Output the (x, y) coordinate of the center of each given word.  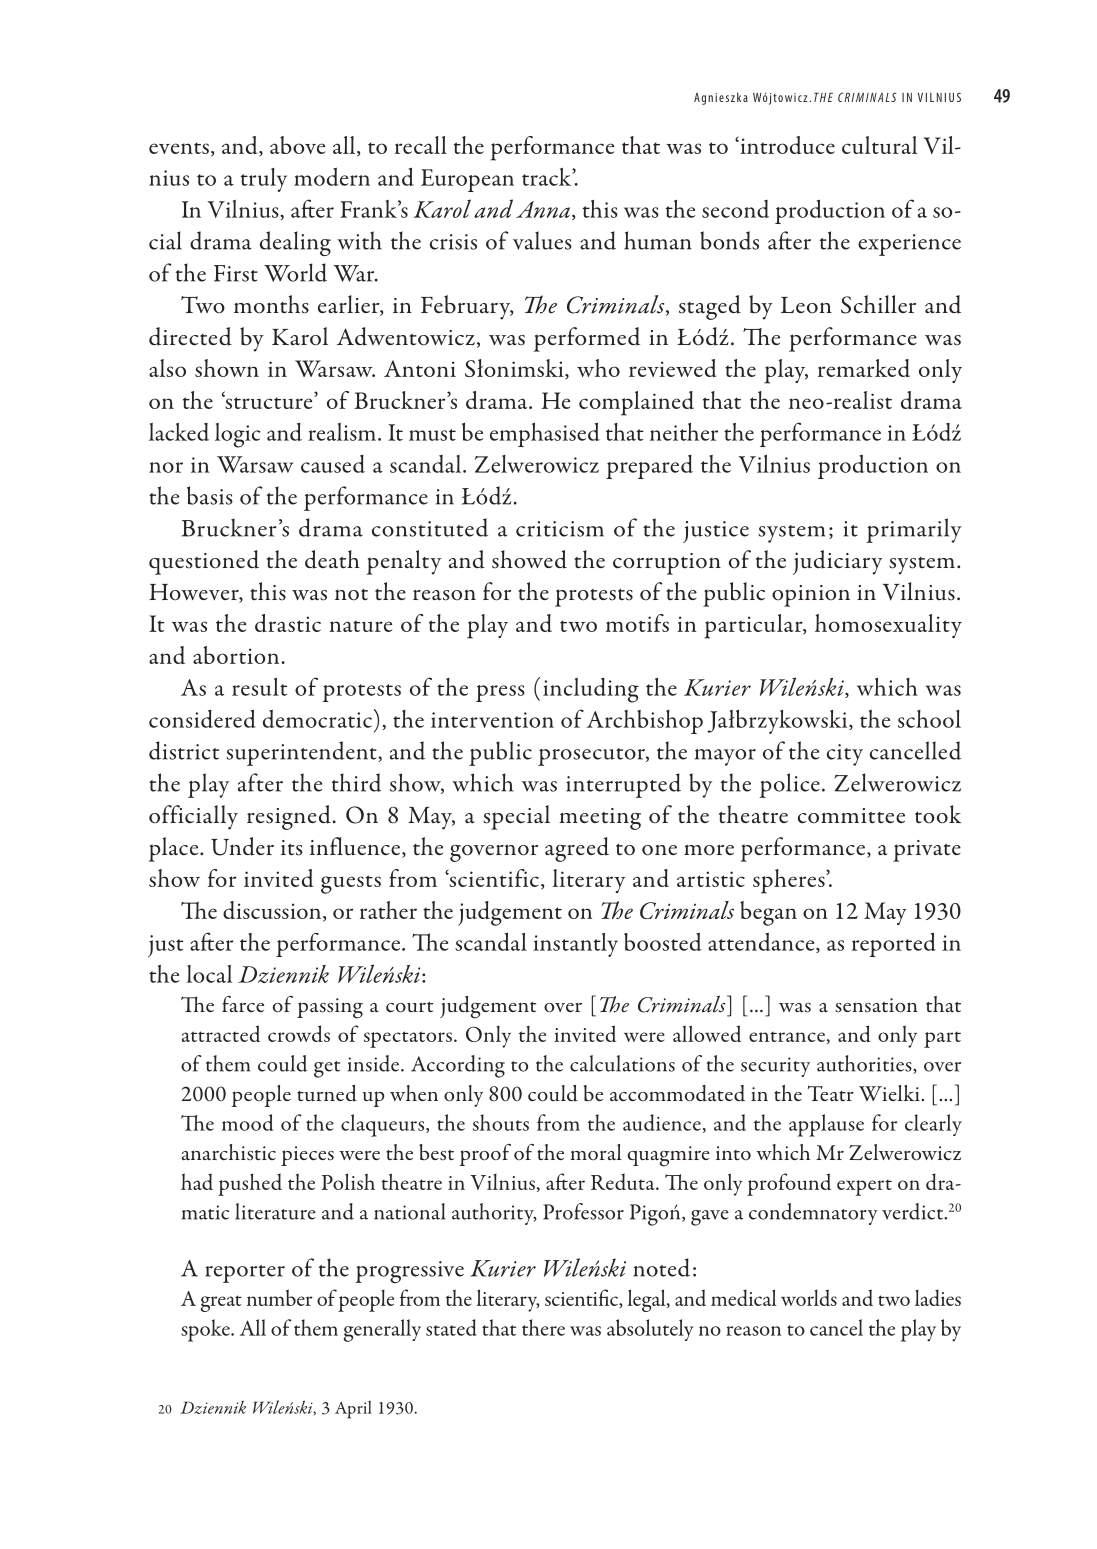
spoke (206, 1330)
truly (264, 180)
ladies (938, 1297)
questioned (204, 562)
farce (243, 1004)
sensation (876, 1005)
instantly (575, 945)
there (543, 1327)
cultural (879, 145)
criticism (560, 529)
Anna (544, 210)
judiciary (837, 562)
